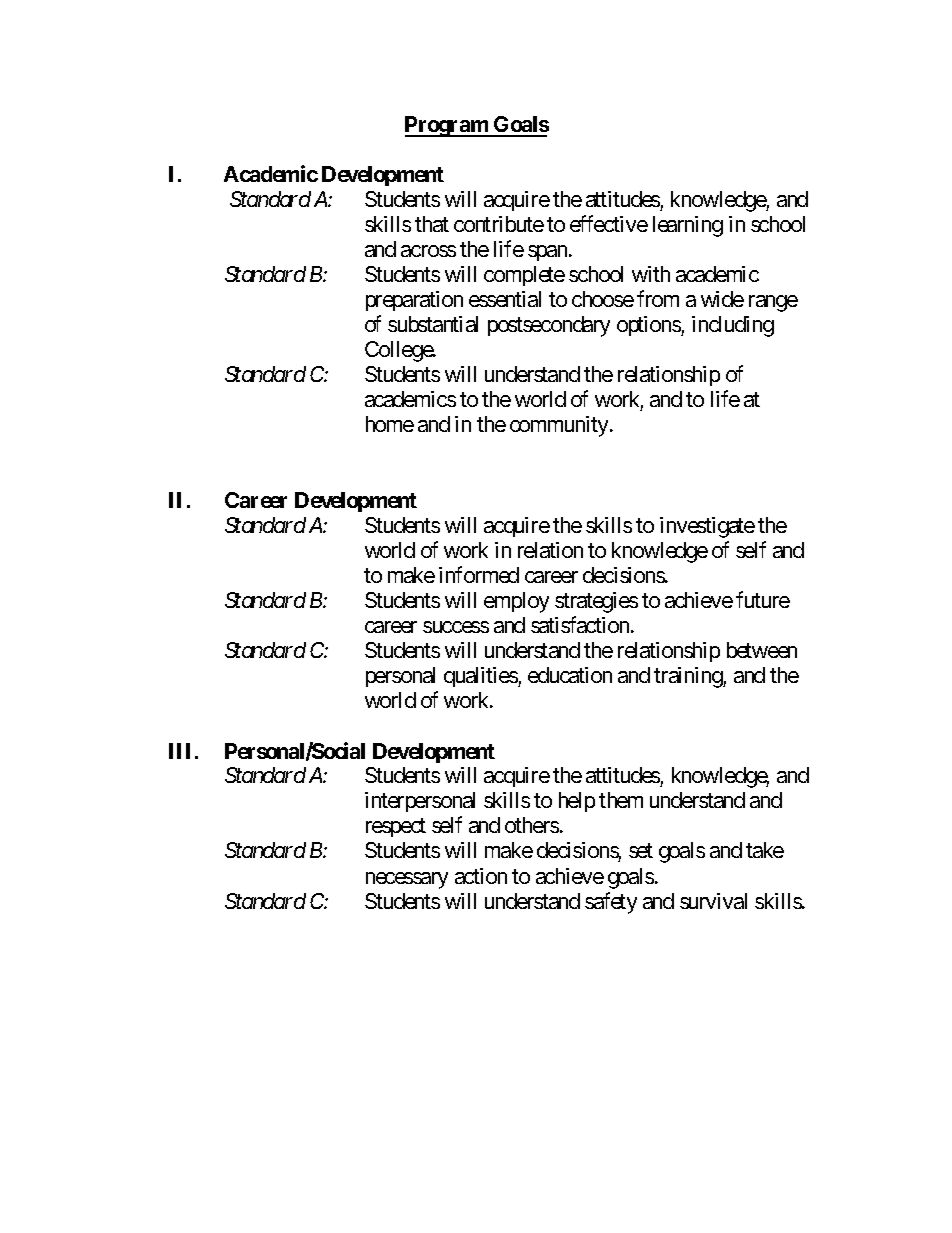 Image resolution: width=952 pixels, height=1233 pixels. I want to click on including, so click(733, 326).
